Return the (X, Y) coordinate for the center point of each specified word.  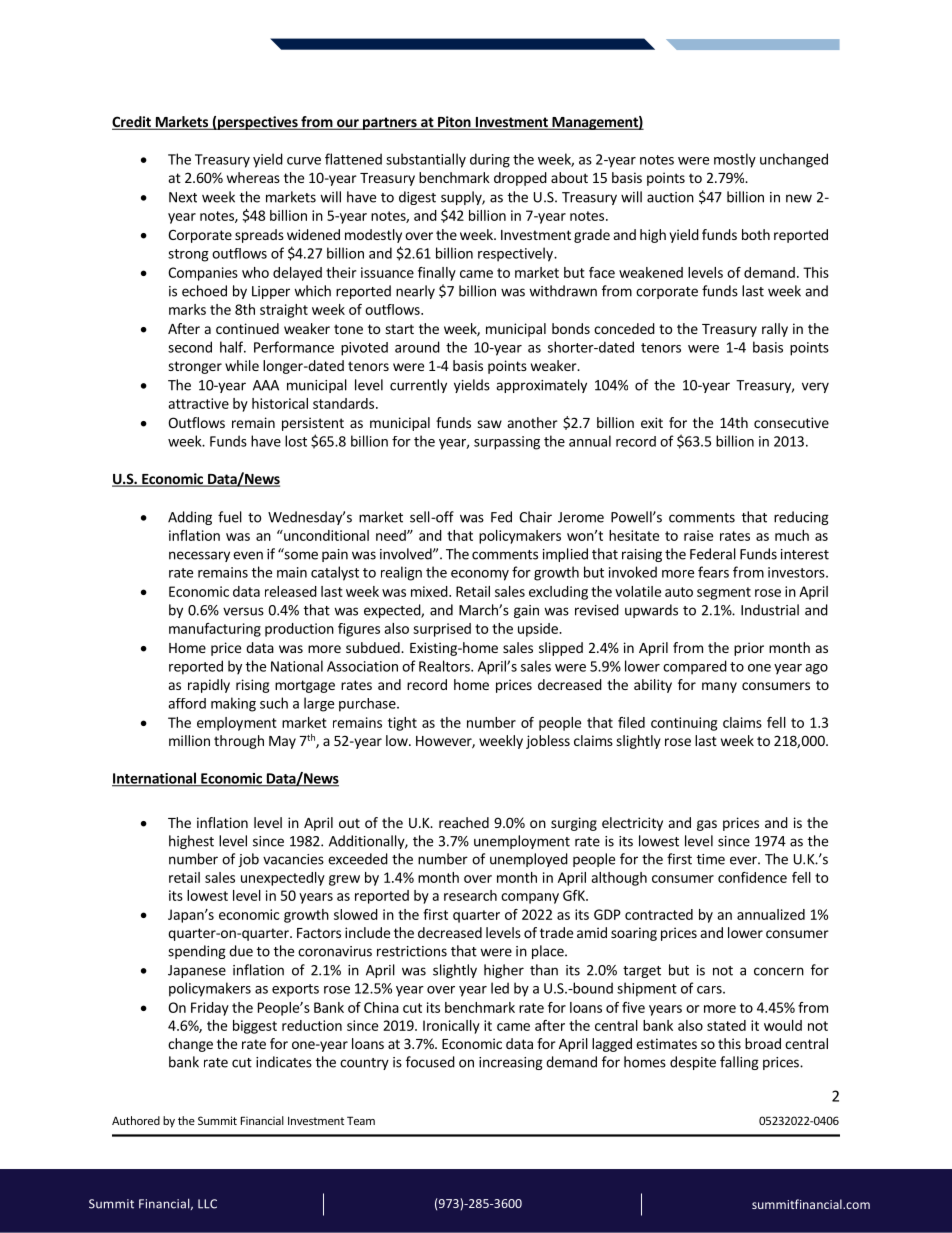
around (417, 347)
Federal (713, 554)
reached (464, 822)
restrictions (412, 951)
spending (197, 952)
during (490, 160)
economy (480, 575)
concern (779, 971)
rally (775, 330)
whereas (253, 177)
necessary (199, 556)
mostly (735, 160)
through (239, 742)
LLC (207, 1204)
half (232, 347)
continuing (684, 724)
